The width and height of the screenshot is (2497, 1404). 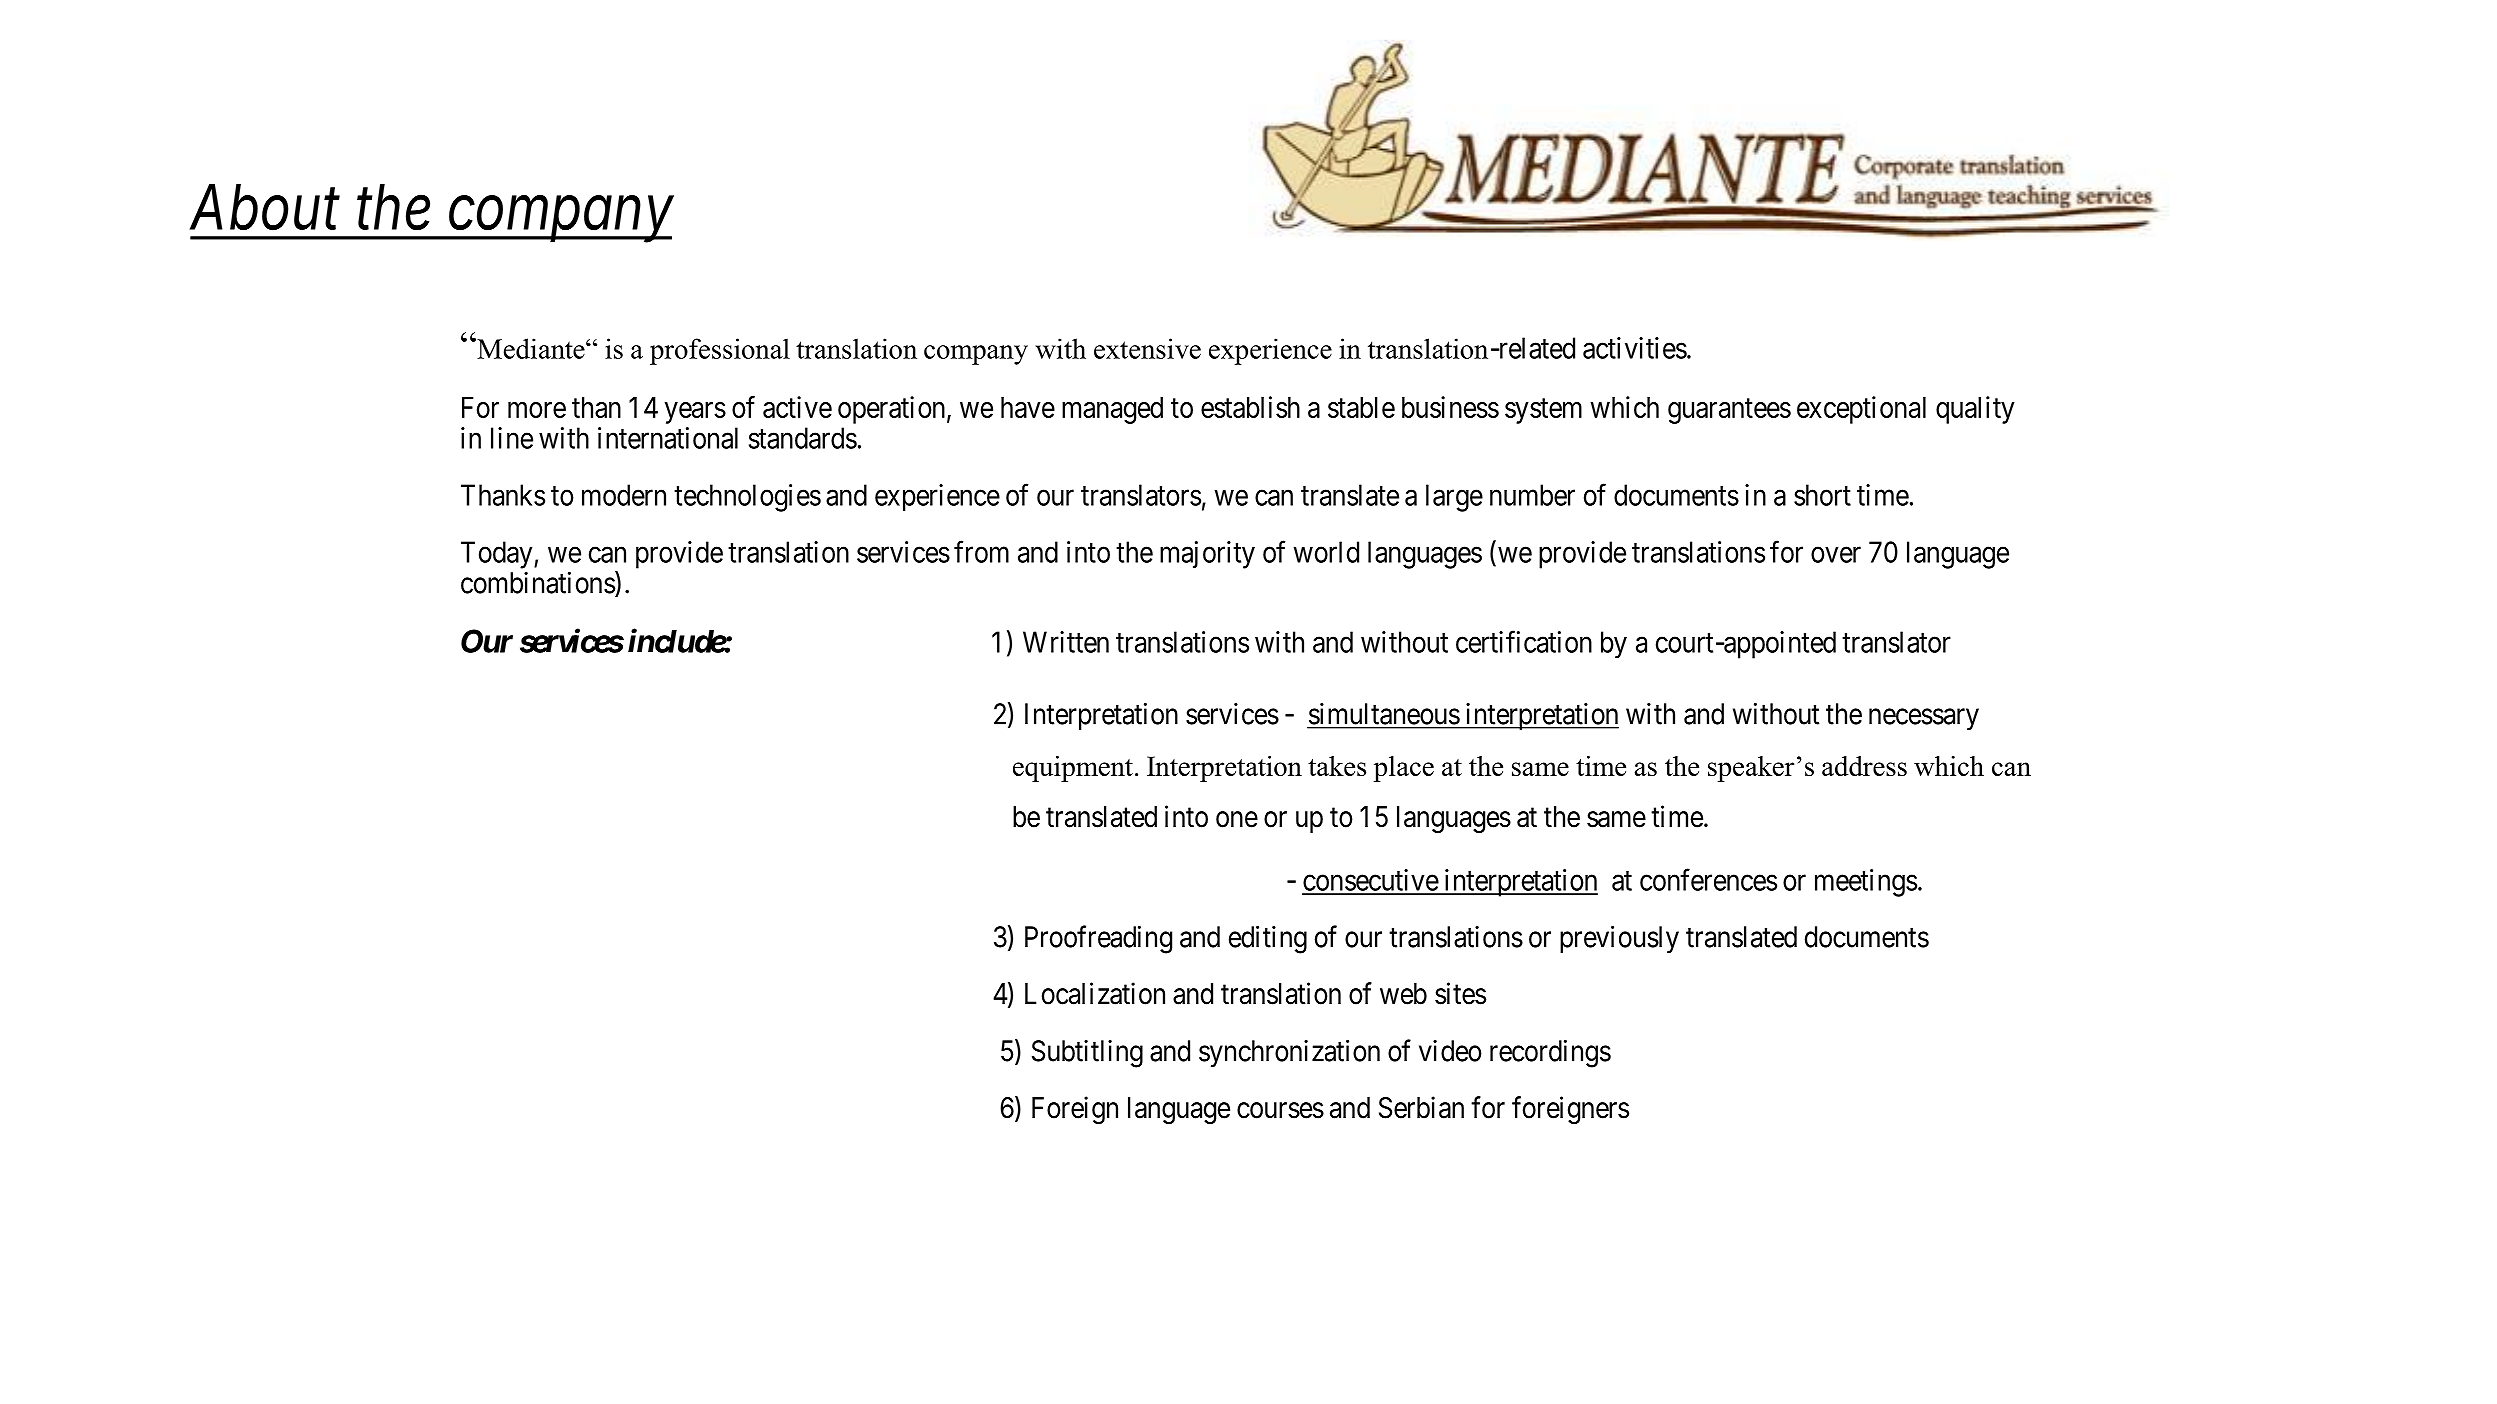 I want to click on About, so click(x=264, y=207).
